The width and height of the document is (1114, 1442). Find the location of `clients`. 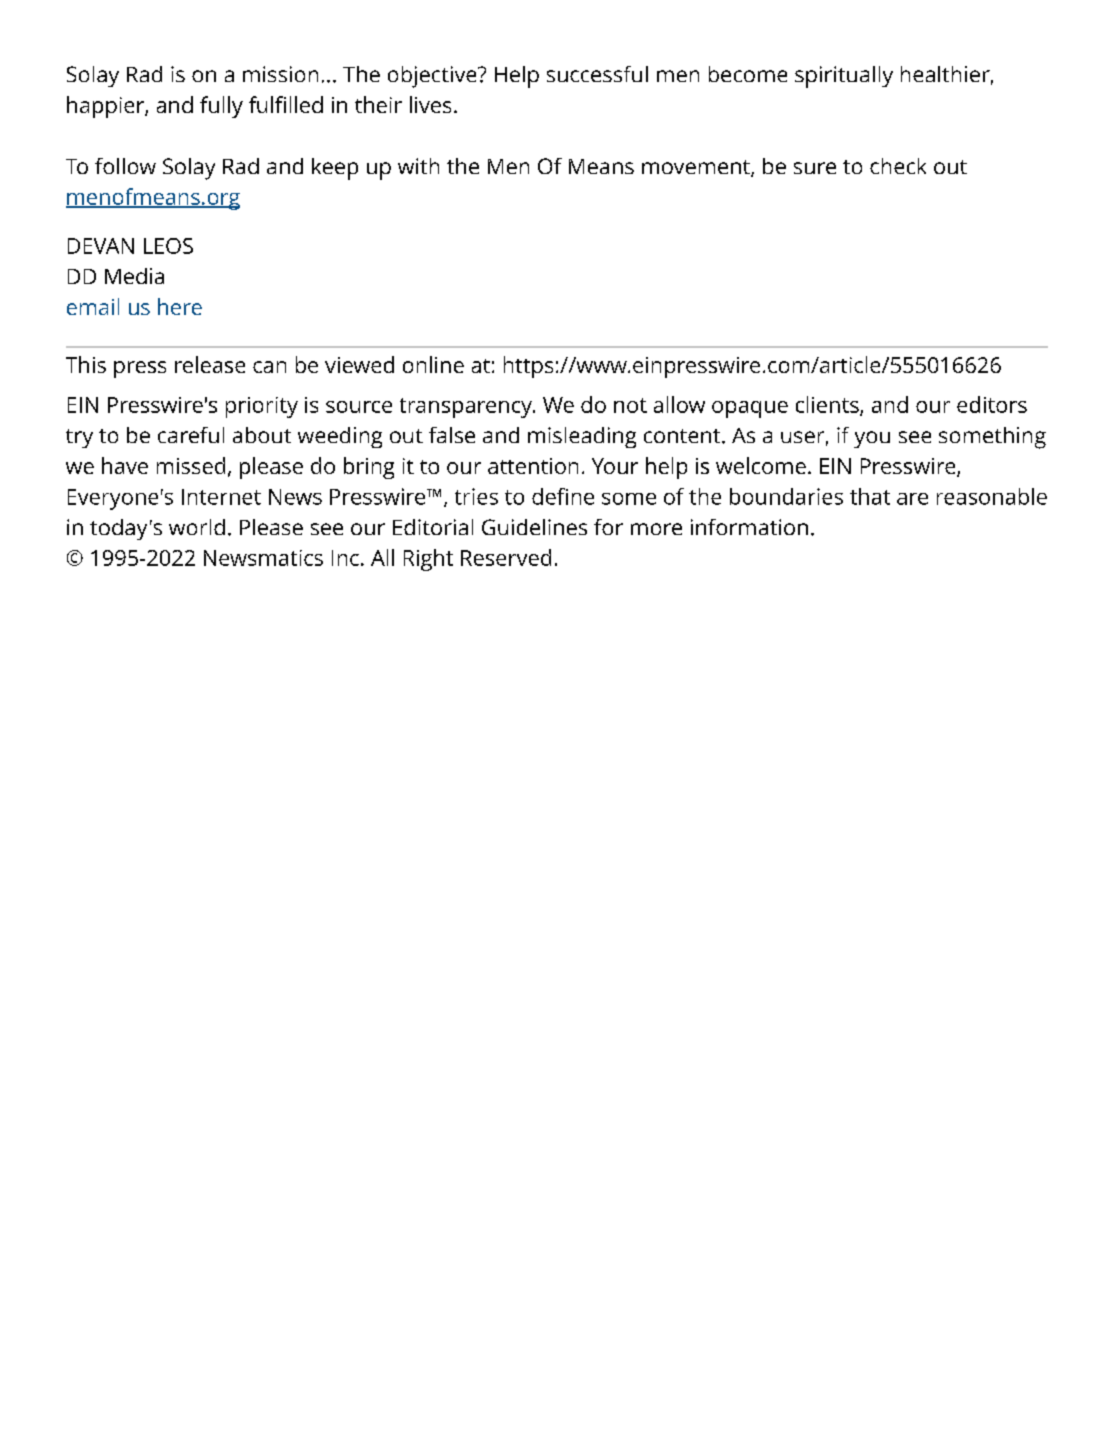

clients is located at coordinates (828, 405).
